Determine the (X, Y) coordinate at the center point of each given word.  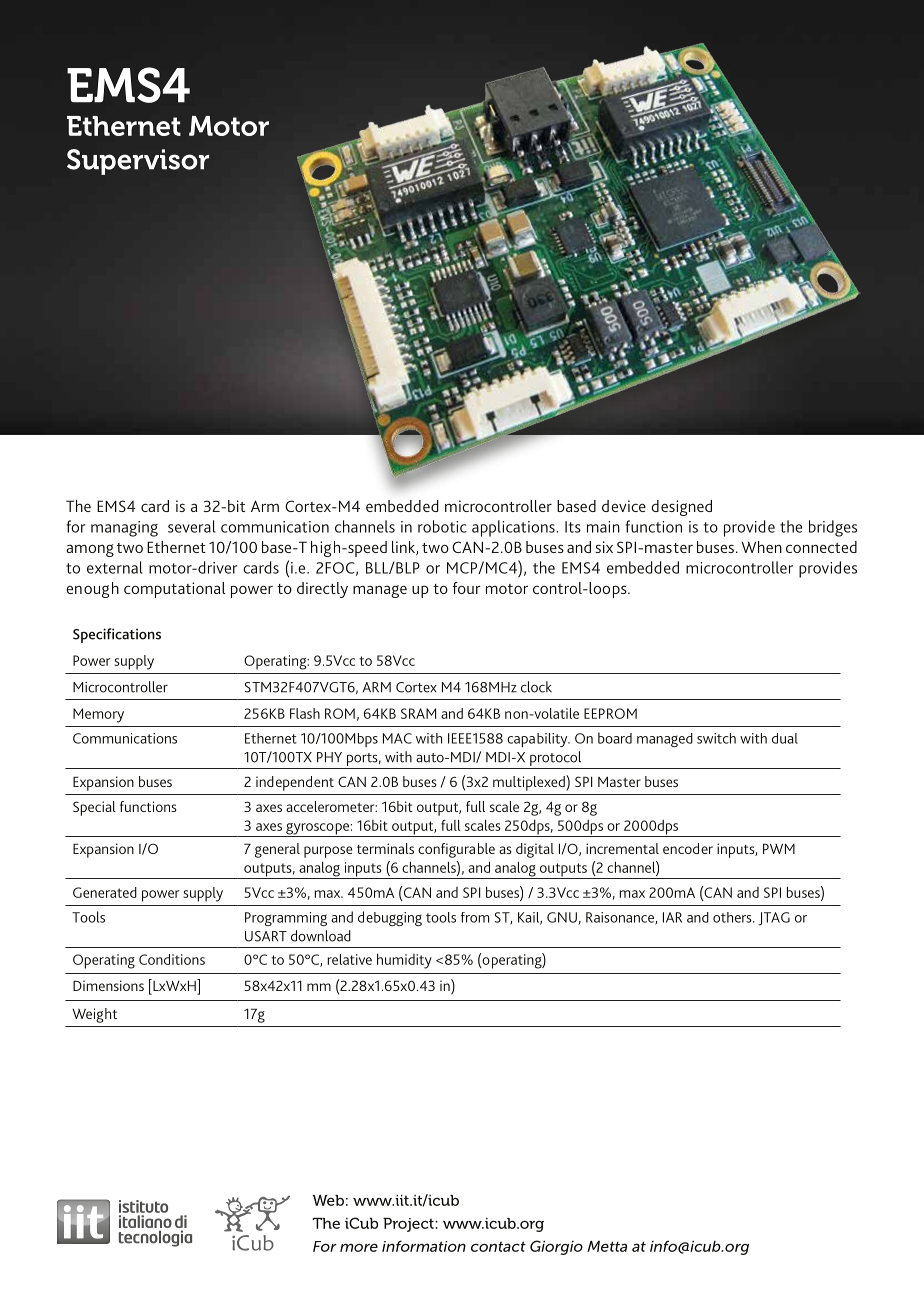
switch (716, 738)
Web (328, 1200)
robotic (442, 526)
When (761, 547)
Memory (98, 715)
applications (514, 528)
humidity (404, 961)
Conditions (172, 959)
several (192, 526)
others (733, 917)
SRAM (418, 713)
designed (681, 508)
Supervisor (138, 162)
